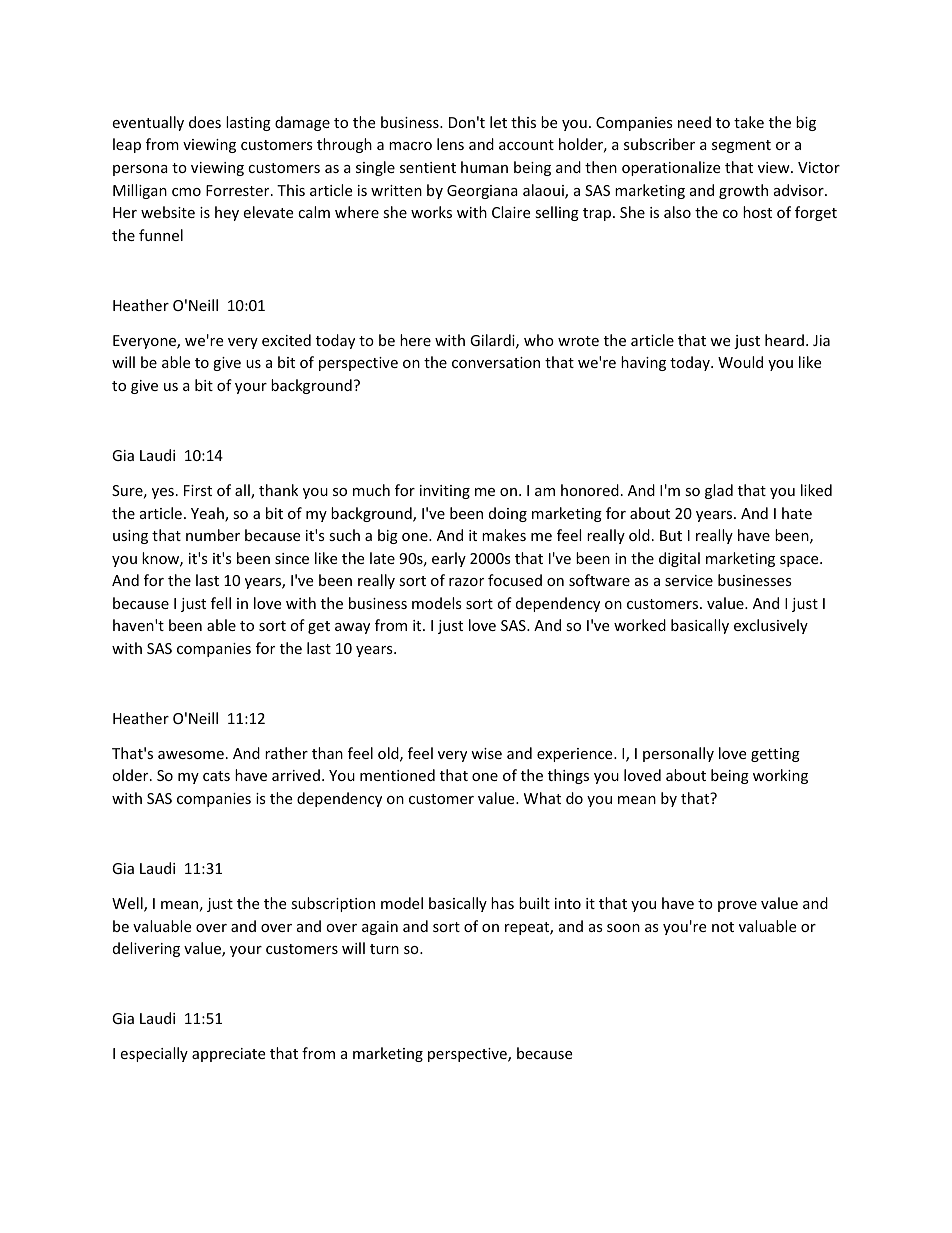 The image size is (952, 1233). What do you see at coordinates (221, 603) in the page?
I see `fell` at bounding box center [221, 603].
